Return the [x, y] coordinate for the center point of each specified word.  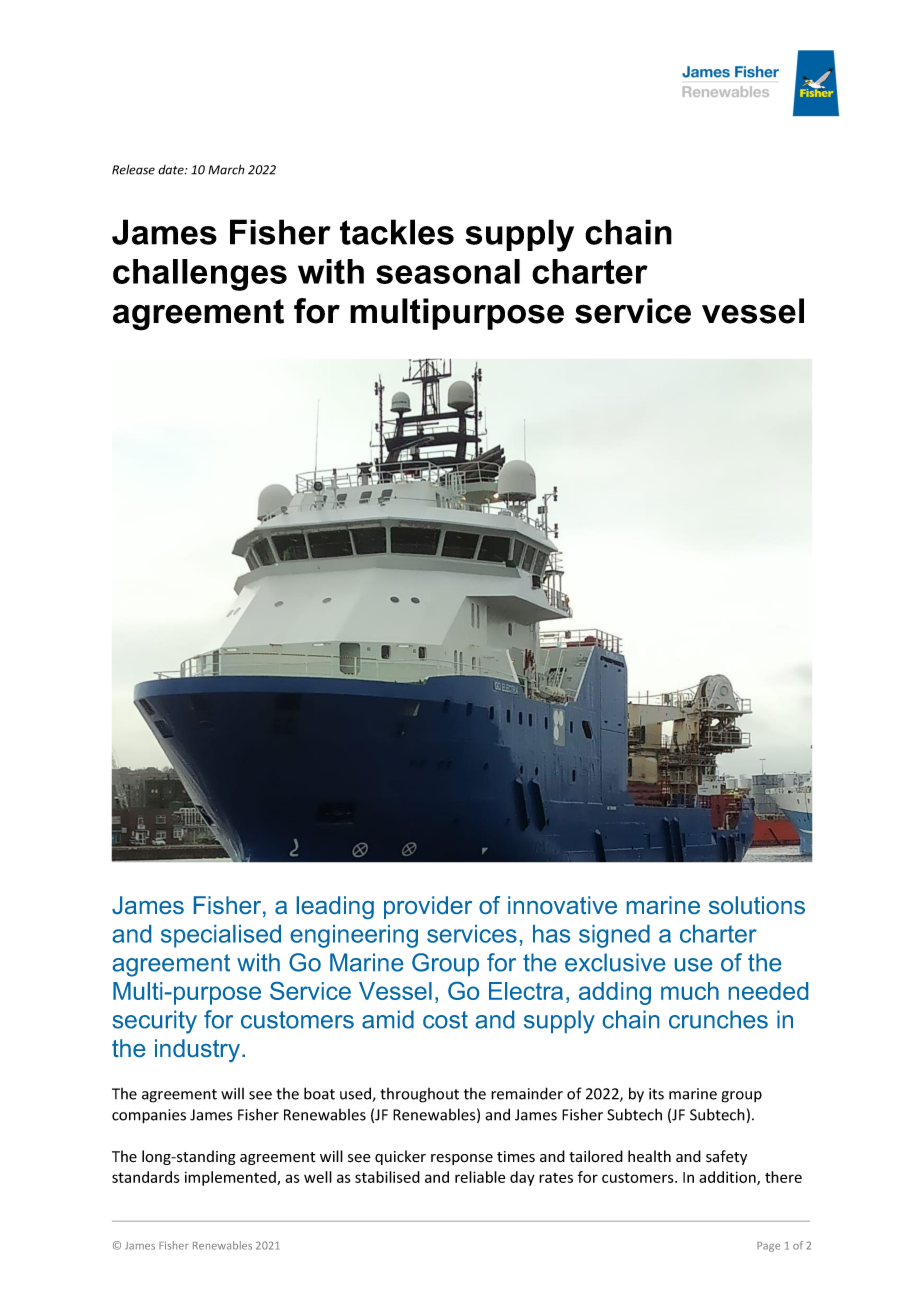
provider [428, 907]
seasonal [448, 271]
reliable [480, 1177]
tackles [397, 232]
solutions [757, 905]
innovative [562, 905]
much [690, 991]
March [226, 169]
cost [445, 1020]
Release [133, 170]
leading [335, 907]
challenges [200, 275]
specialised [221, 936]
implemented [231, 1178]
